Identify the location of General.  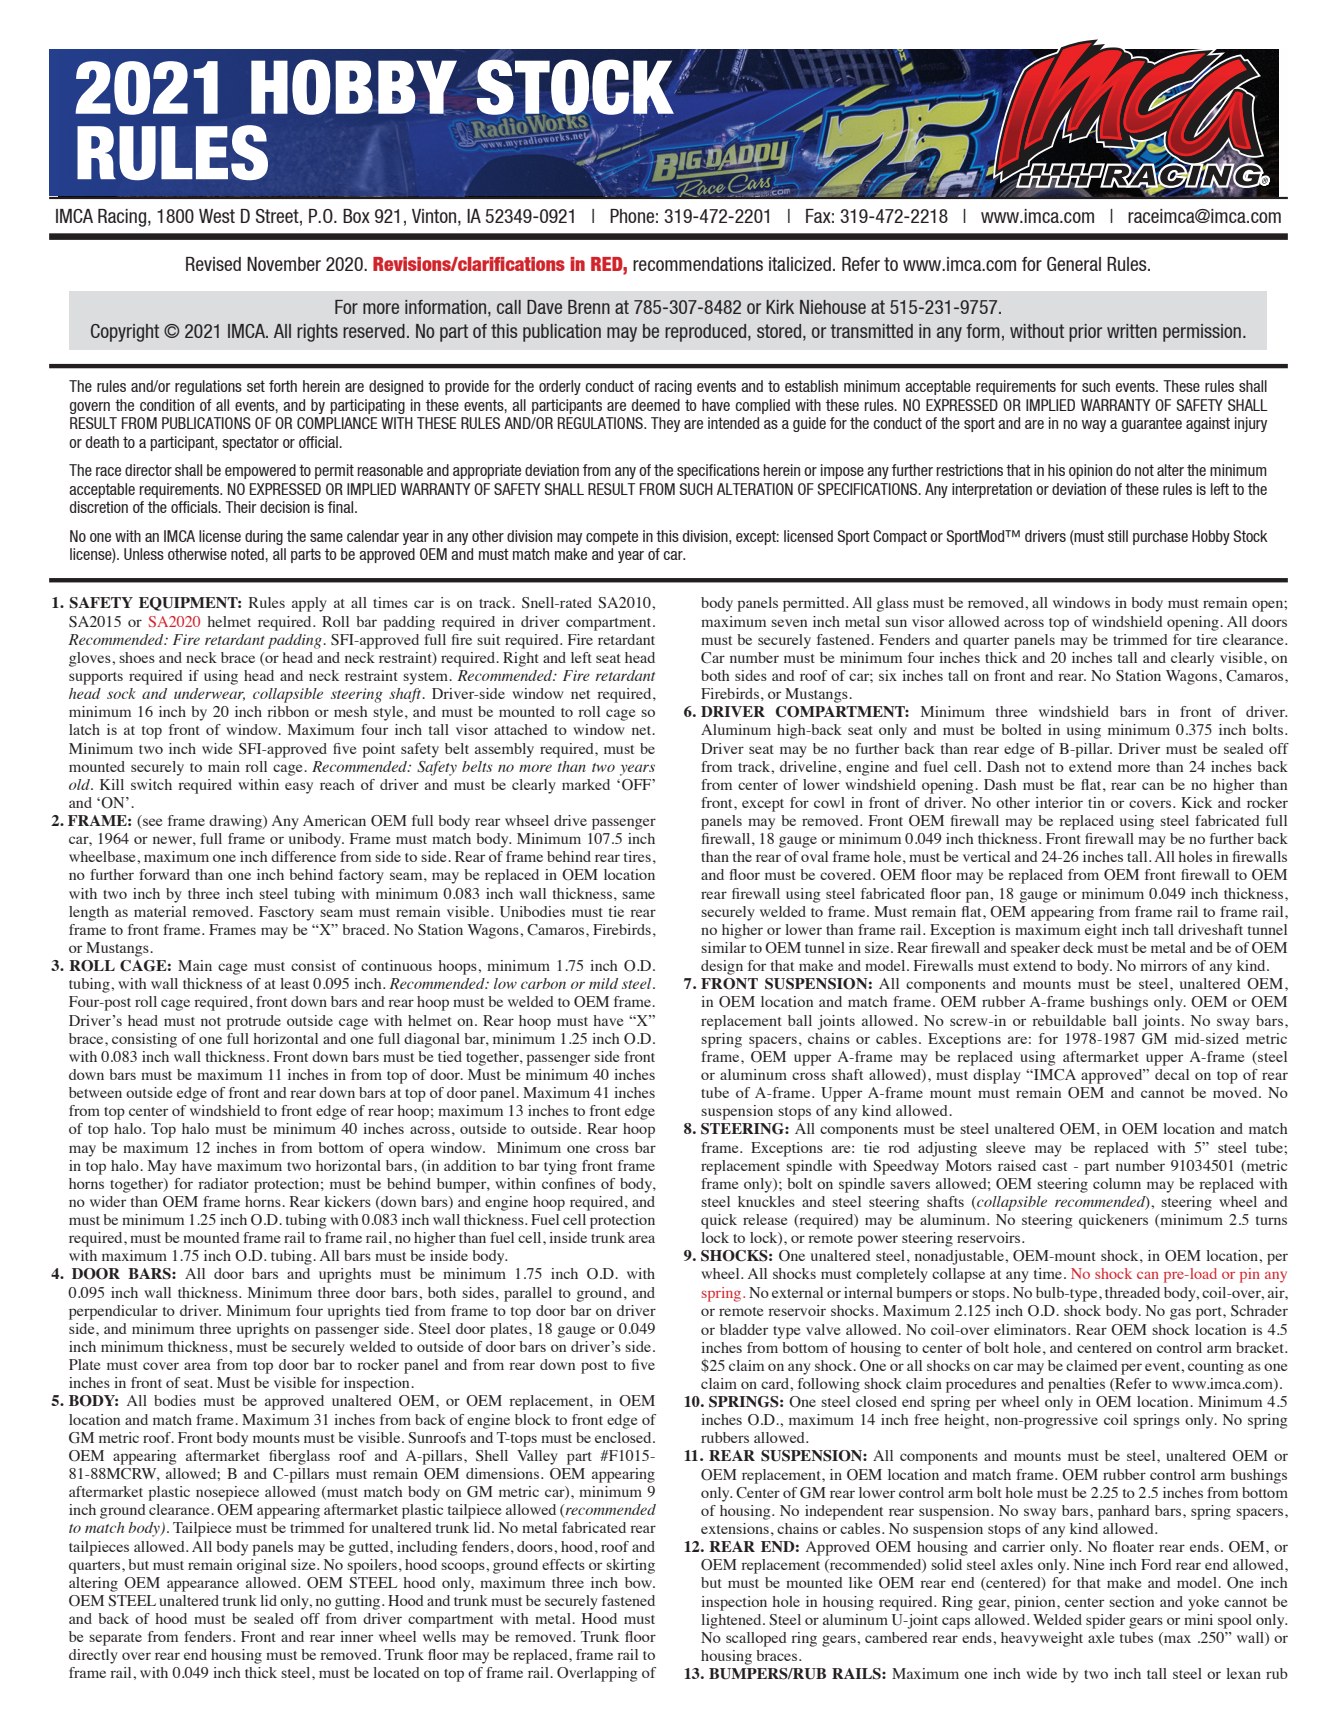
(1074, 264).
